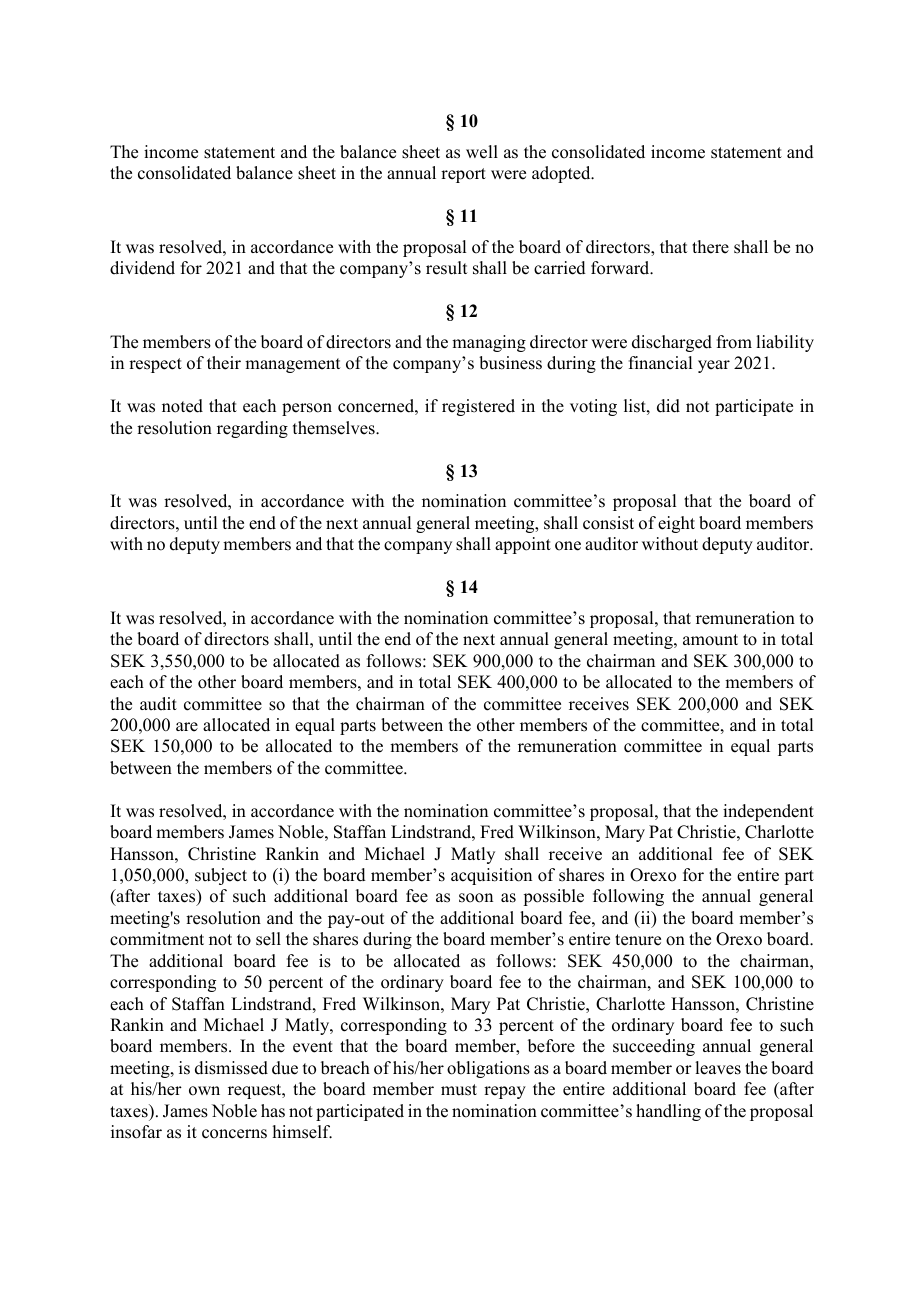  I want to click on eight, so click(676, 524).
